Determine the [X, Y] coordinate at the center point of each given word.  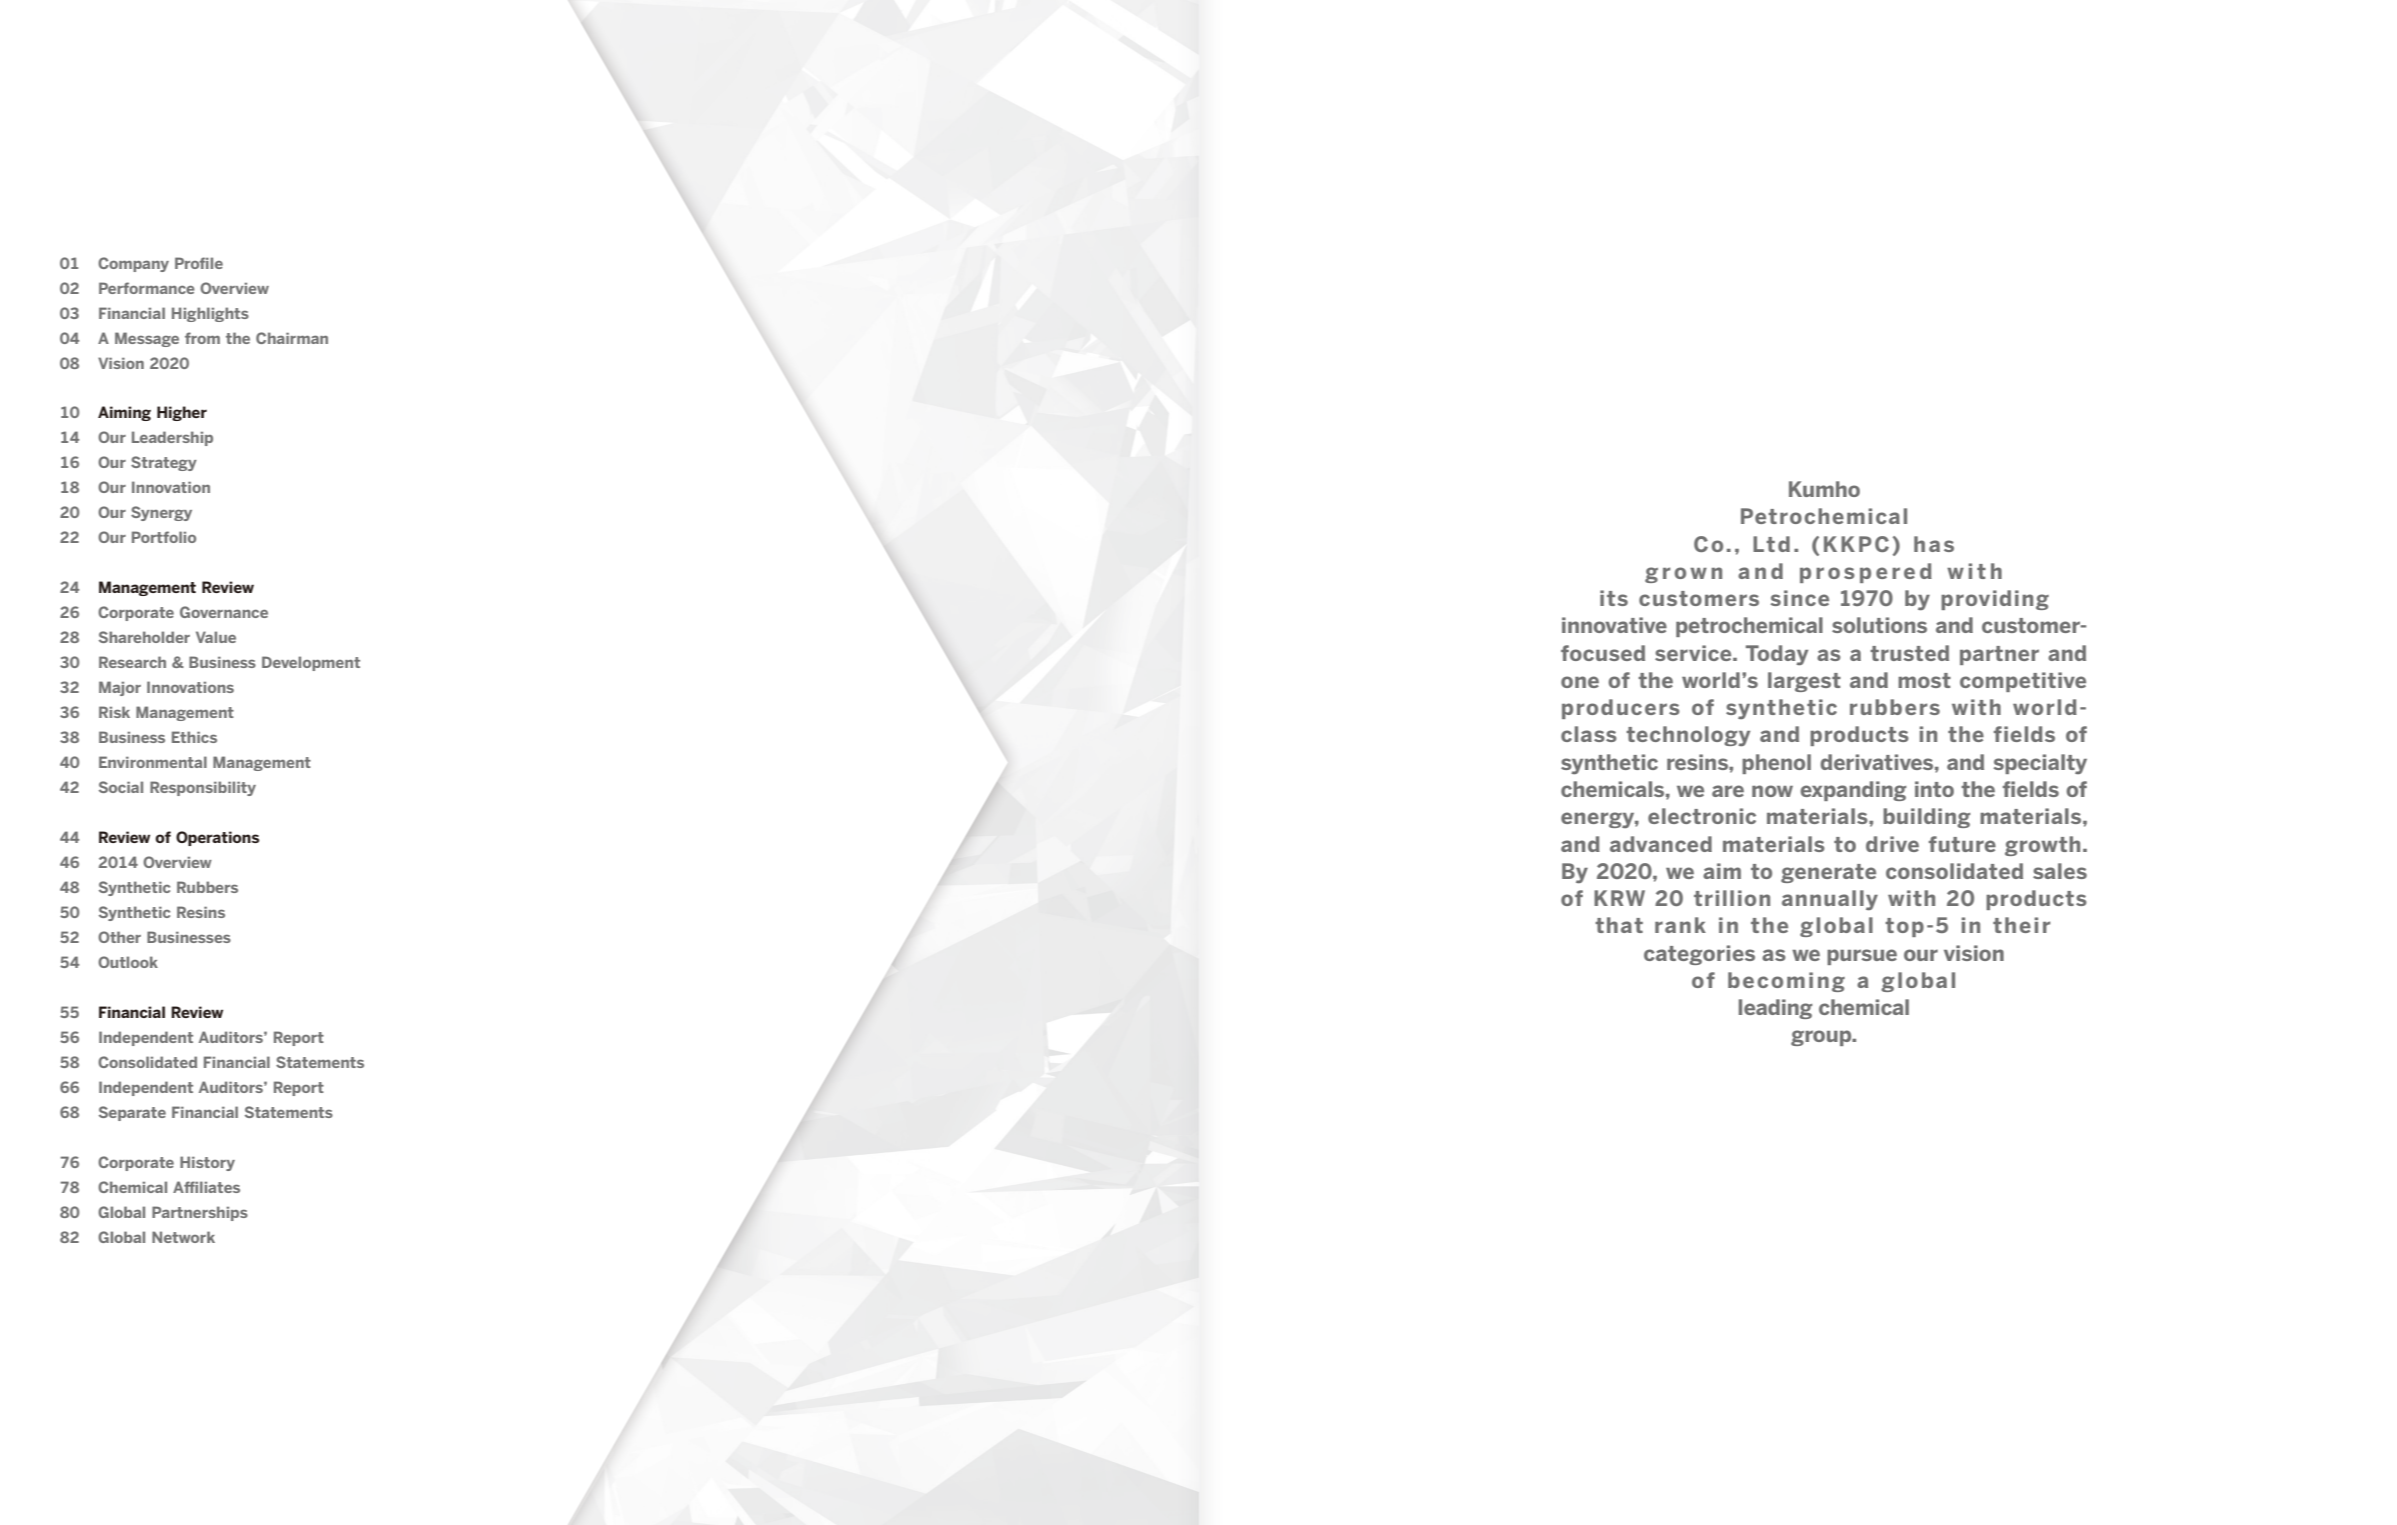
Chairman [292, 338]
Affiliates [206, 1187]
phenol [1776, 764]
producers [1621, 709]
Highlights [210, 314]
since [1799, 598]
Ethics [194, 737]
